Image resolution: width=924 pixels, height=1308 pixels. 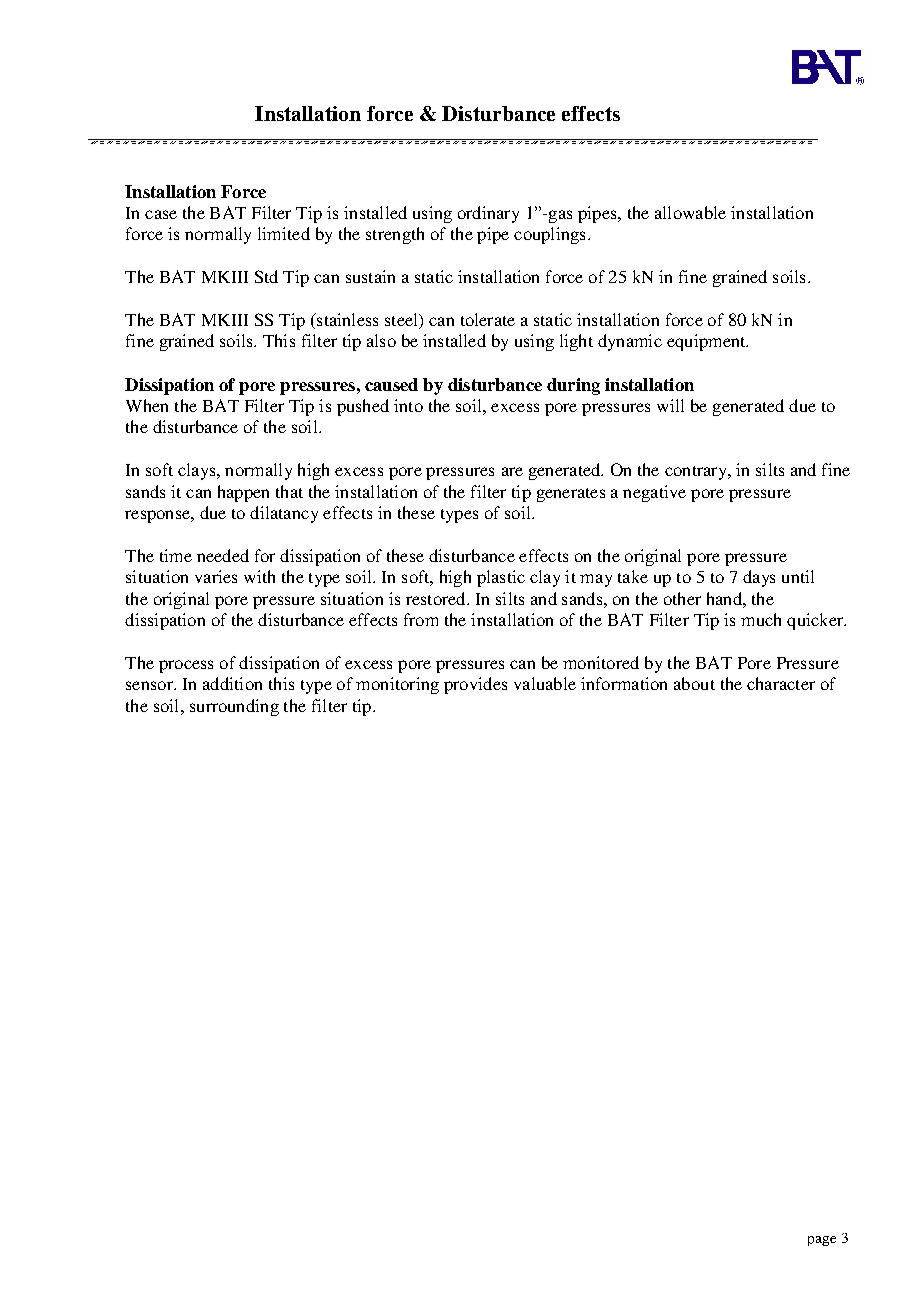 What do you see at coordinates (234, 707) in the screenshot?
I see `surrounding` at bounding box center [234, 707].
